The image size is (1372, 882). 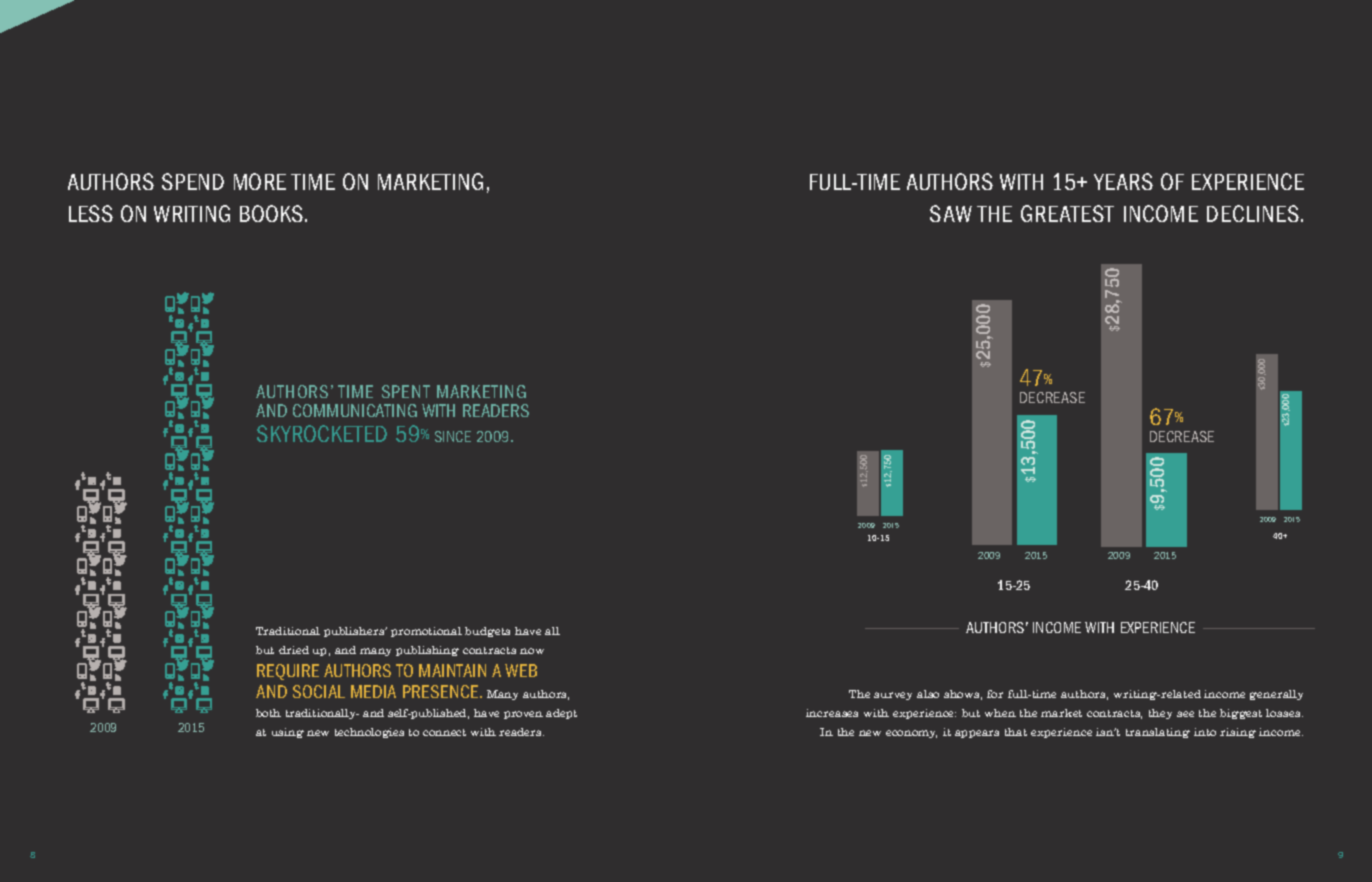 What do you see at coordinates (487, 632) in the page?
I see `budgets` at bounding box center [487, 632].
